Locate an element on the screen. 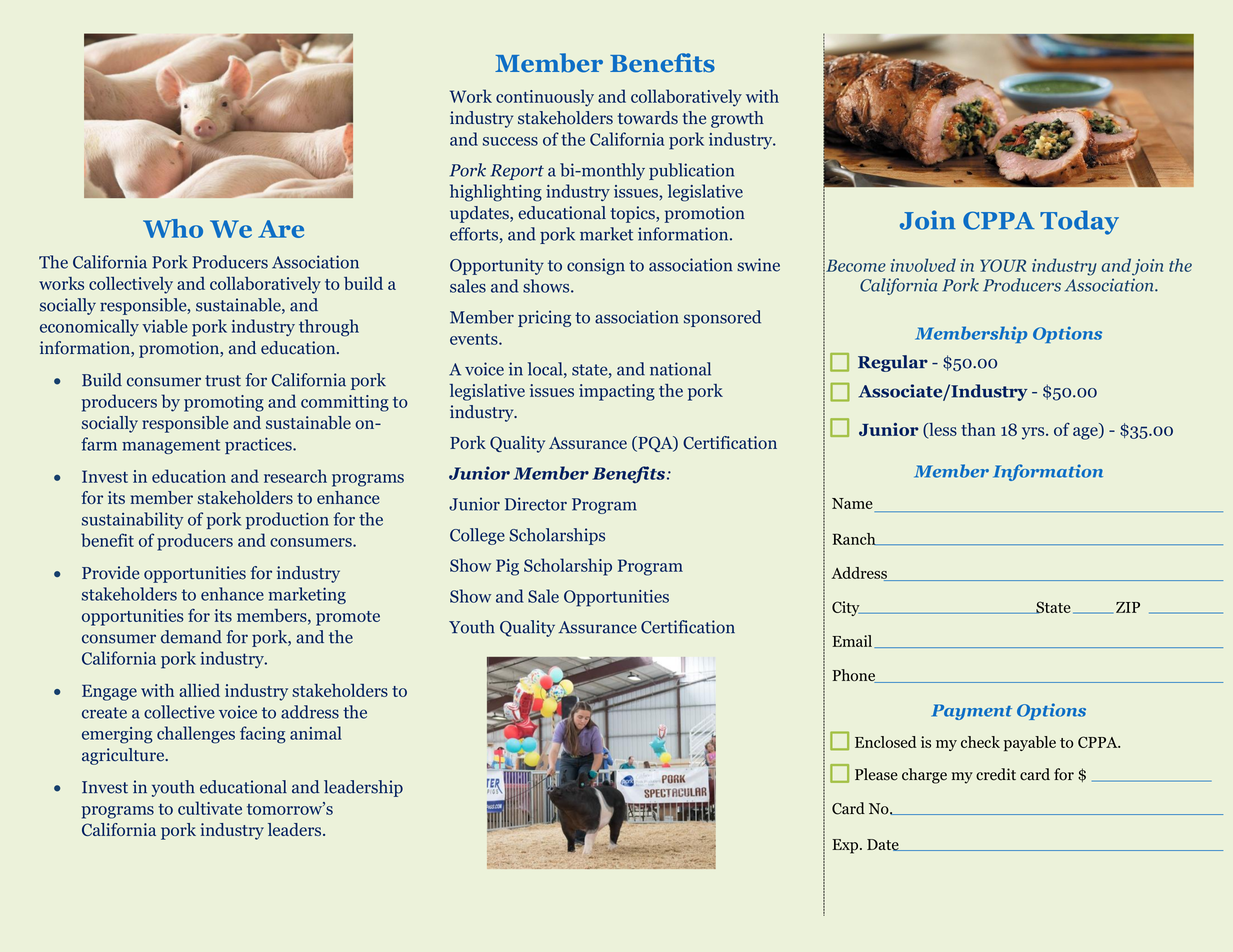 This screenshot has width=1233, height=952. viable is located at coordinates (165, 326).
